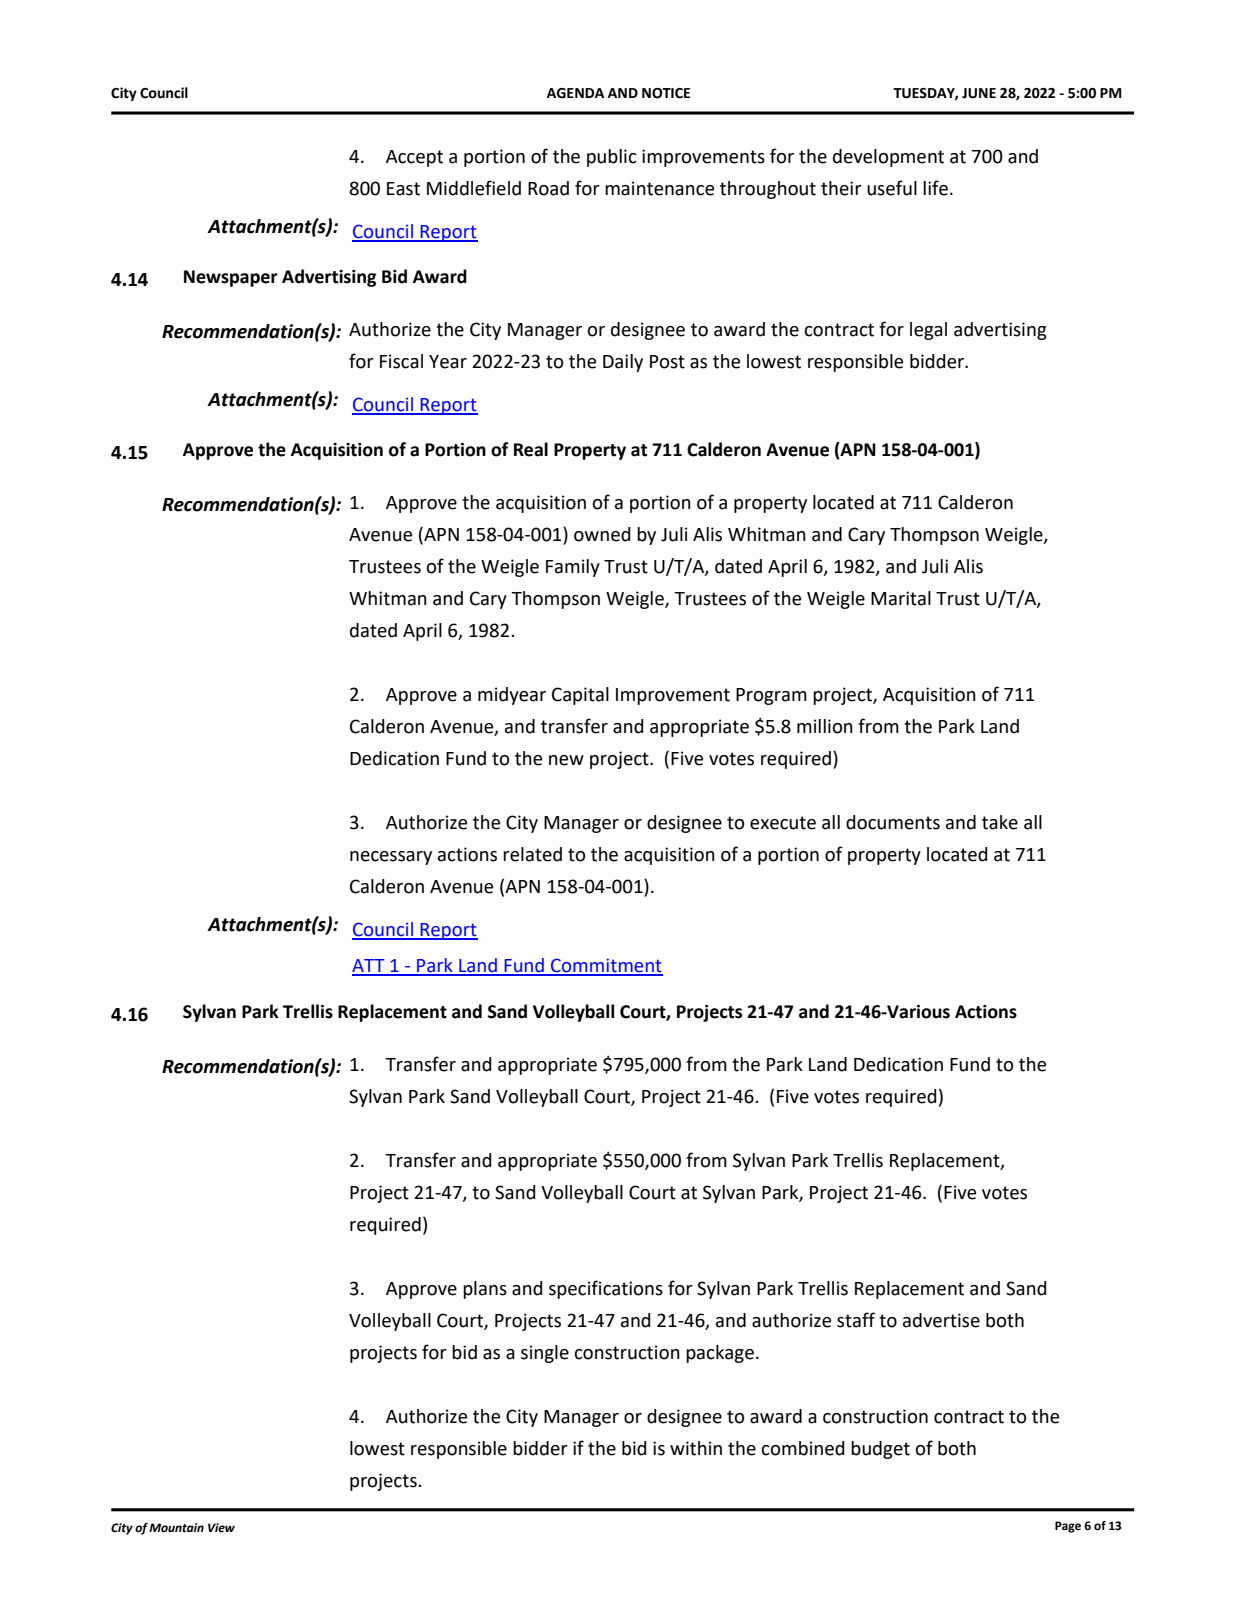 This page has height=1610, width=1244. Describe the element at coordinates (414, 158) in the page. I see `Accept` at that location.
